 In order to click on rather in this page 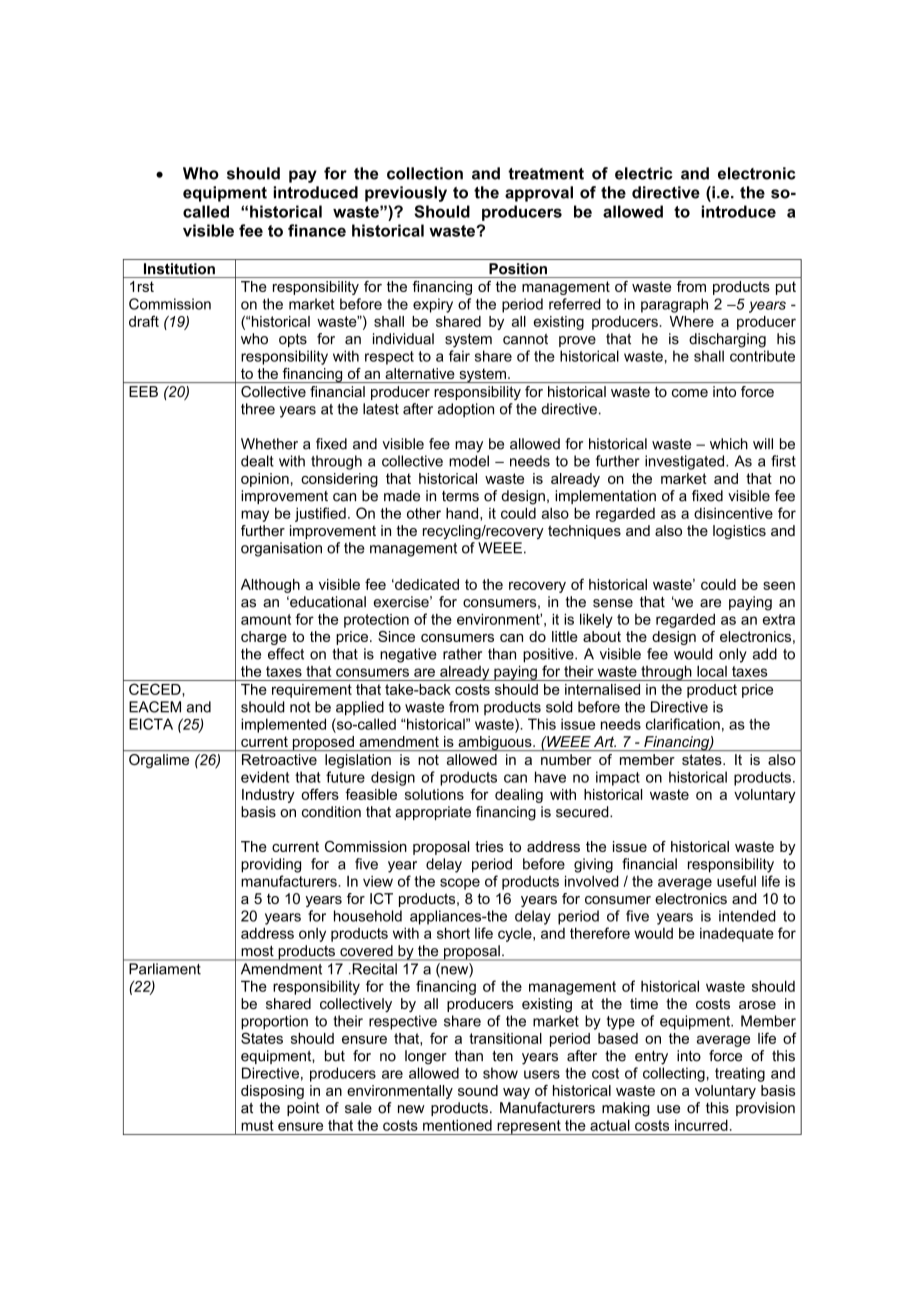, I will do `click(462, 654)`.
